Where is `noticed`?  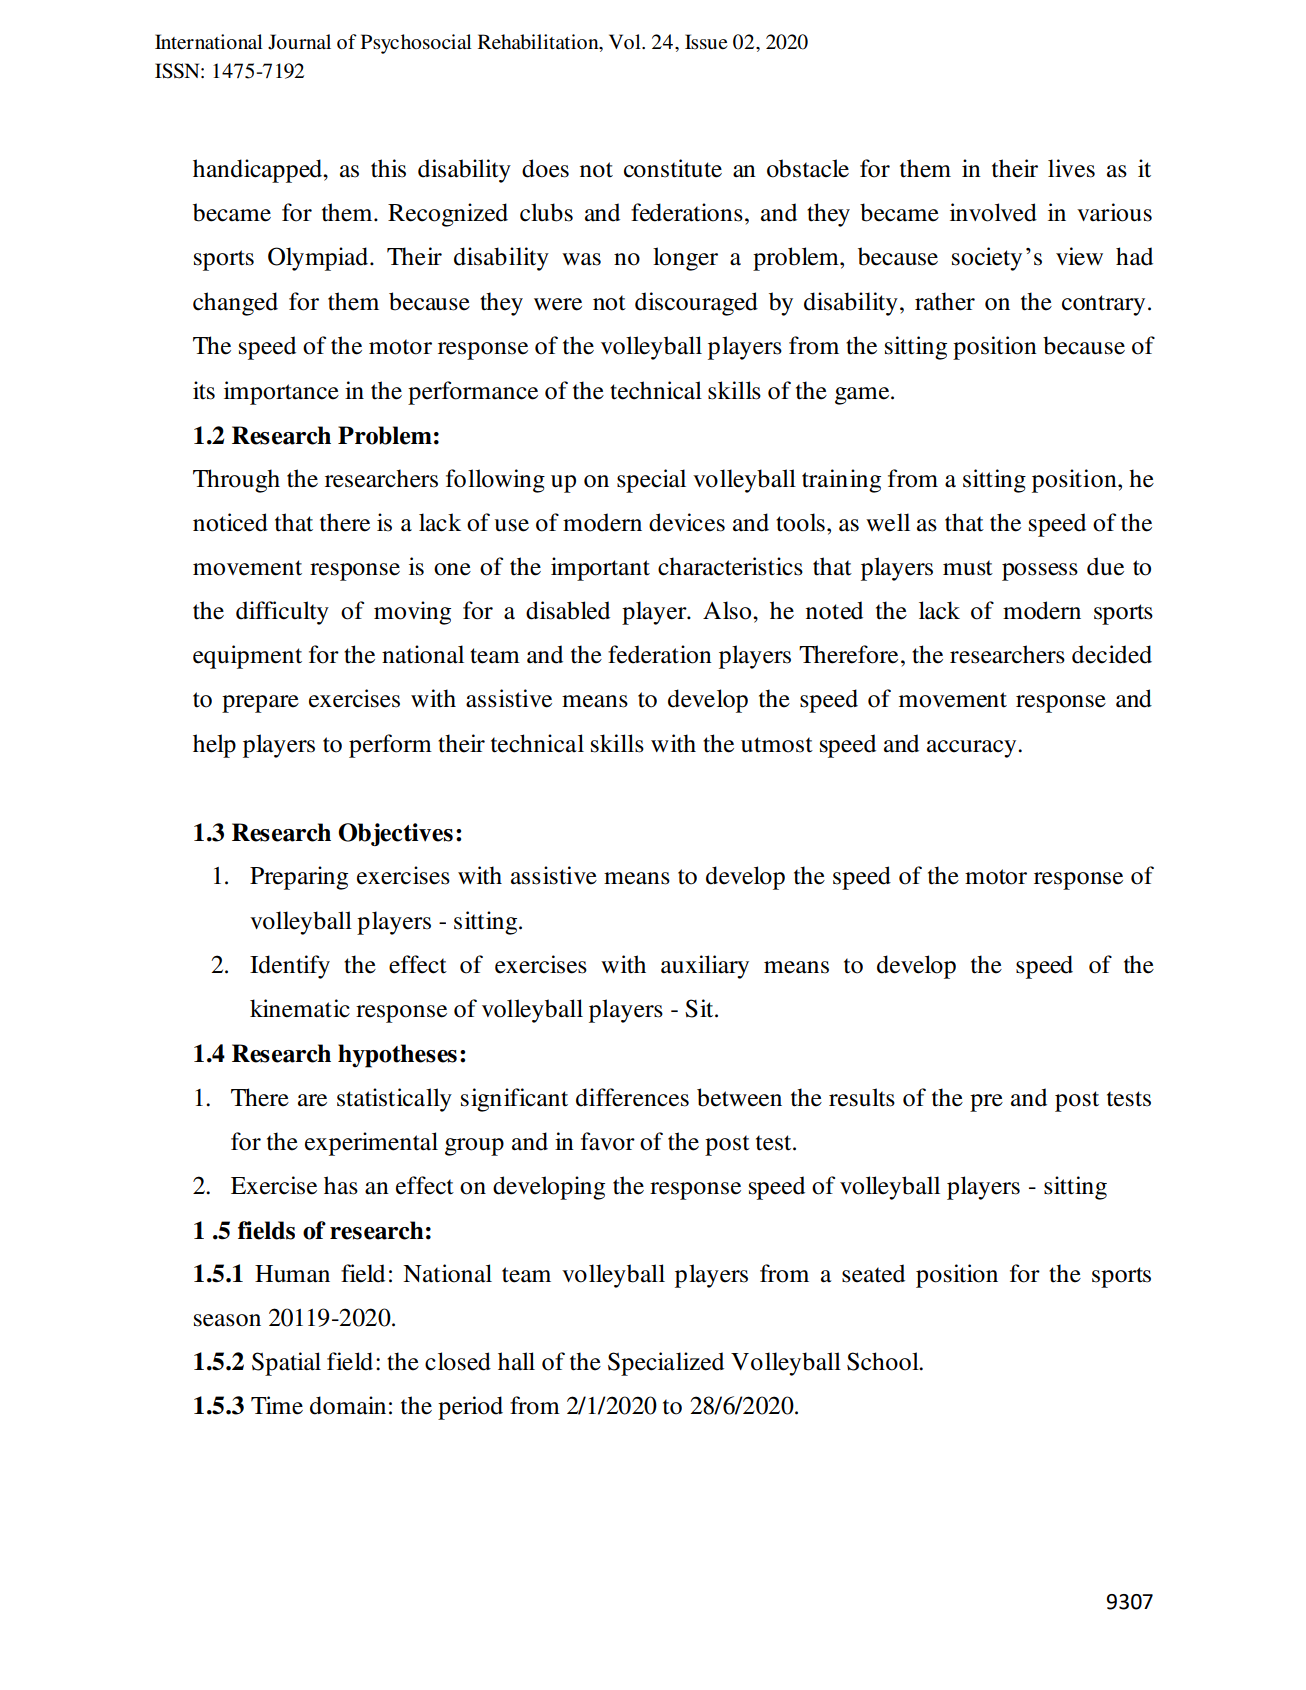 noticed is located at coordinates (230, 522).
